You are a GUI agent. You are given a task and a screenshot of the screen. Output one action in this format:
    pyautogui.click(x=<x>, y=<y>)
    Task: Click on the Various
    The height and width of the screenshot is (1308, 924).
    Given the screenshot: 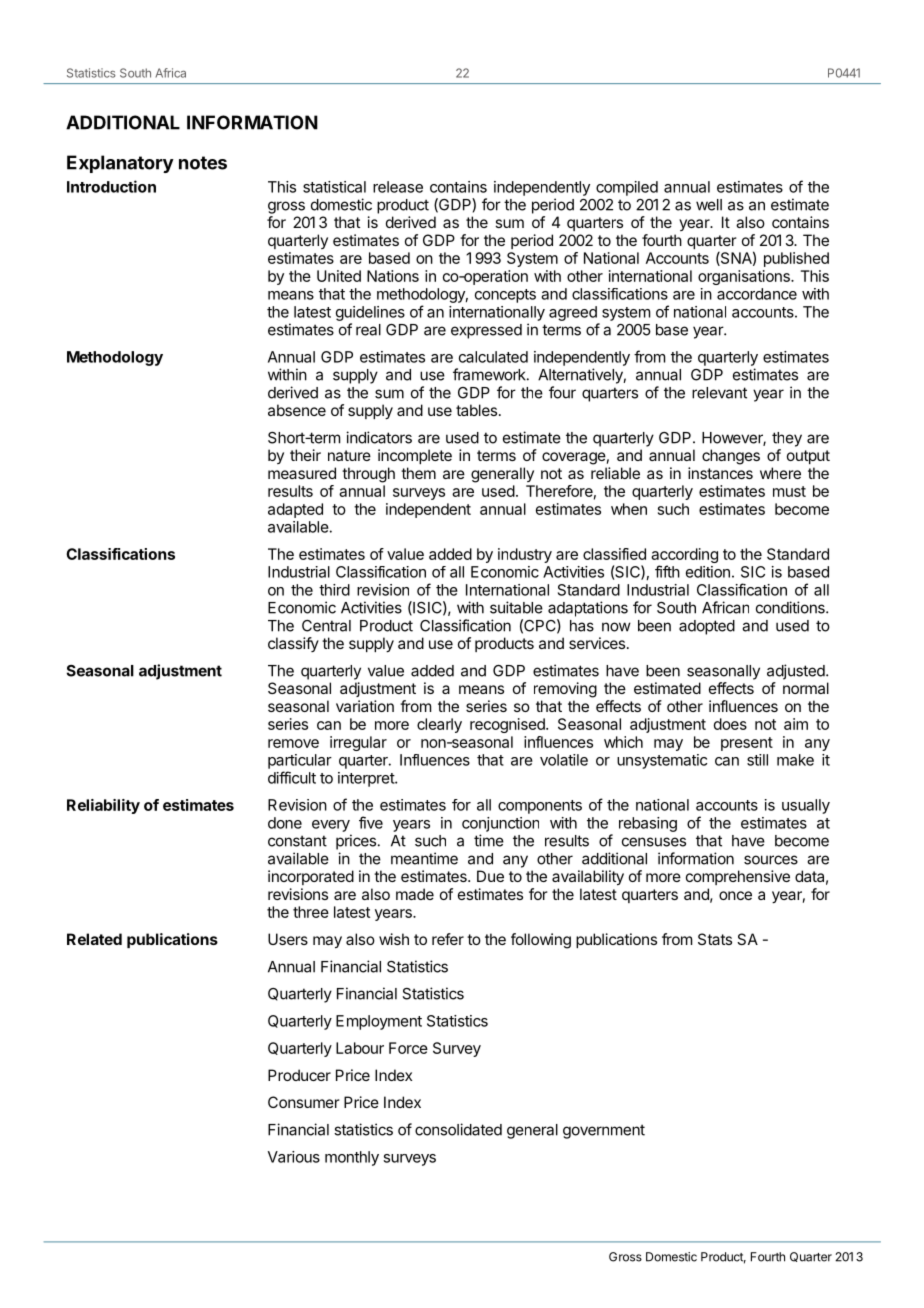 What is the action you would take?
    pyautogui.click(x=294, y=1157)
